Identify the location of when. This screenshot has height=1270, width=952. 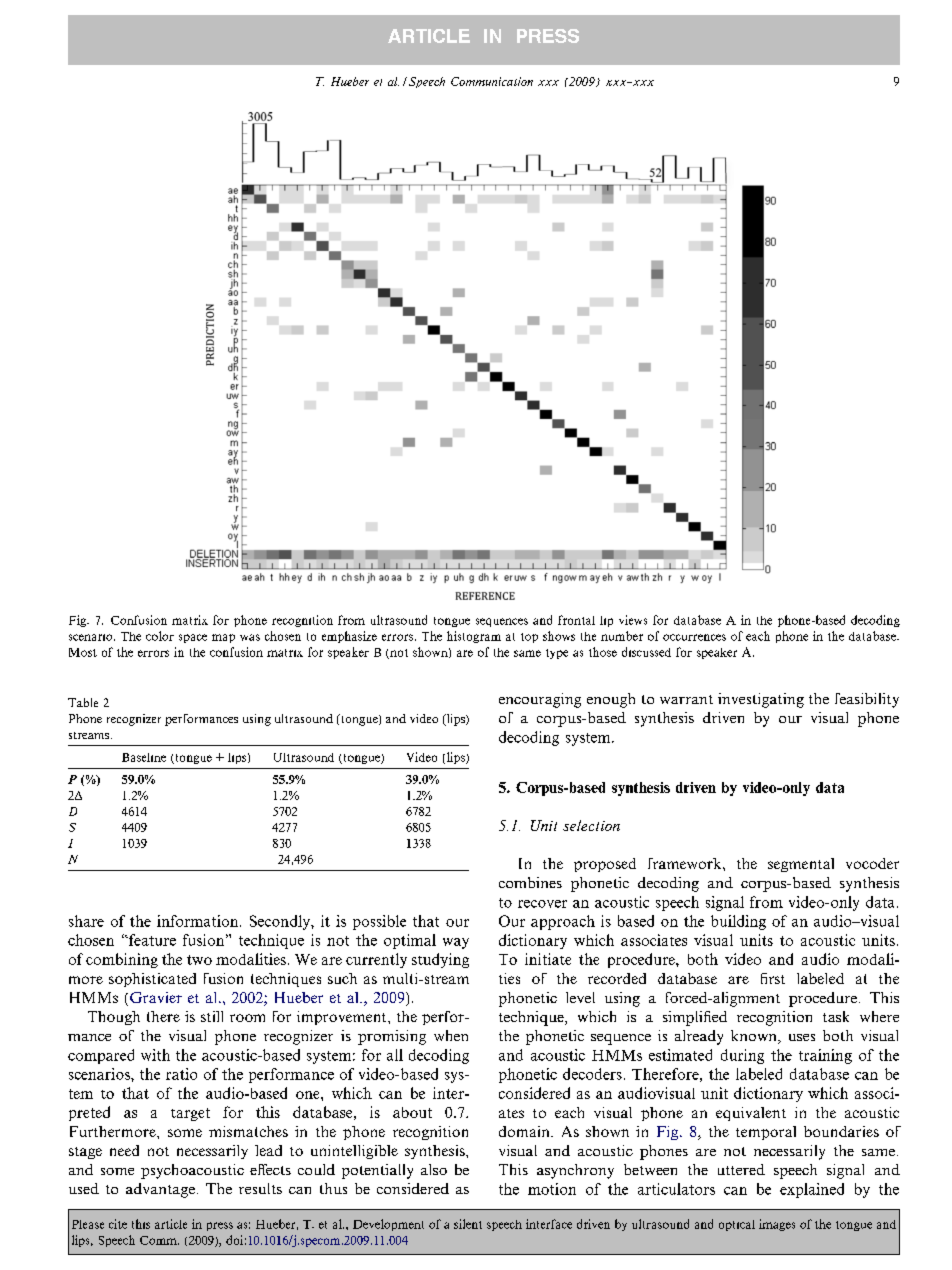
(451, 1035).
